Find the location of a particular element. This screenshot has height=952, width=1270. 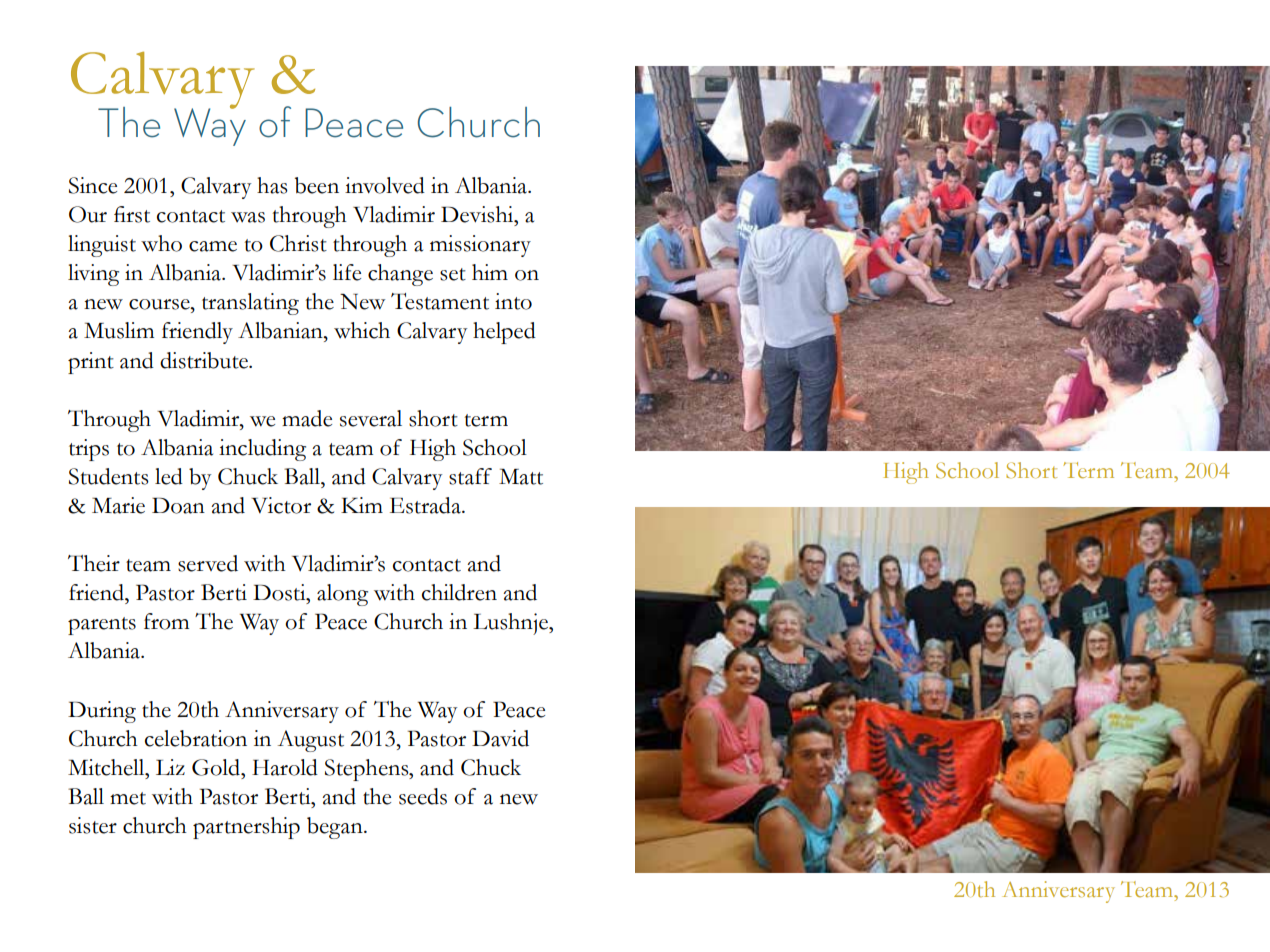

print is located at coordinates (91, 363).
